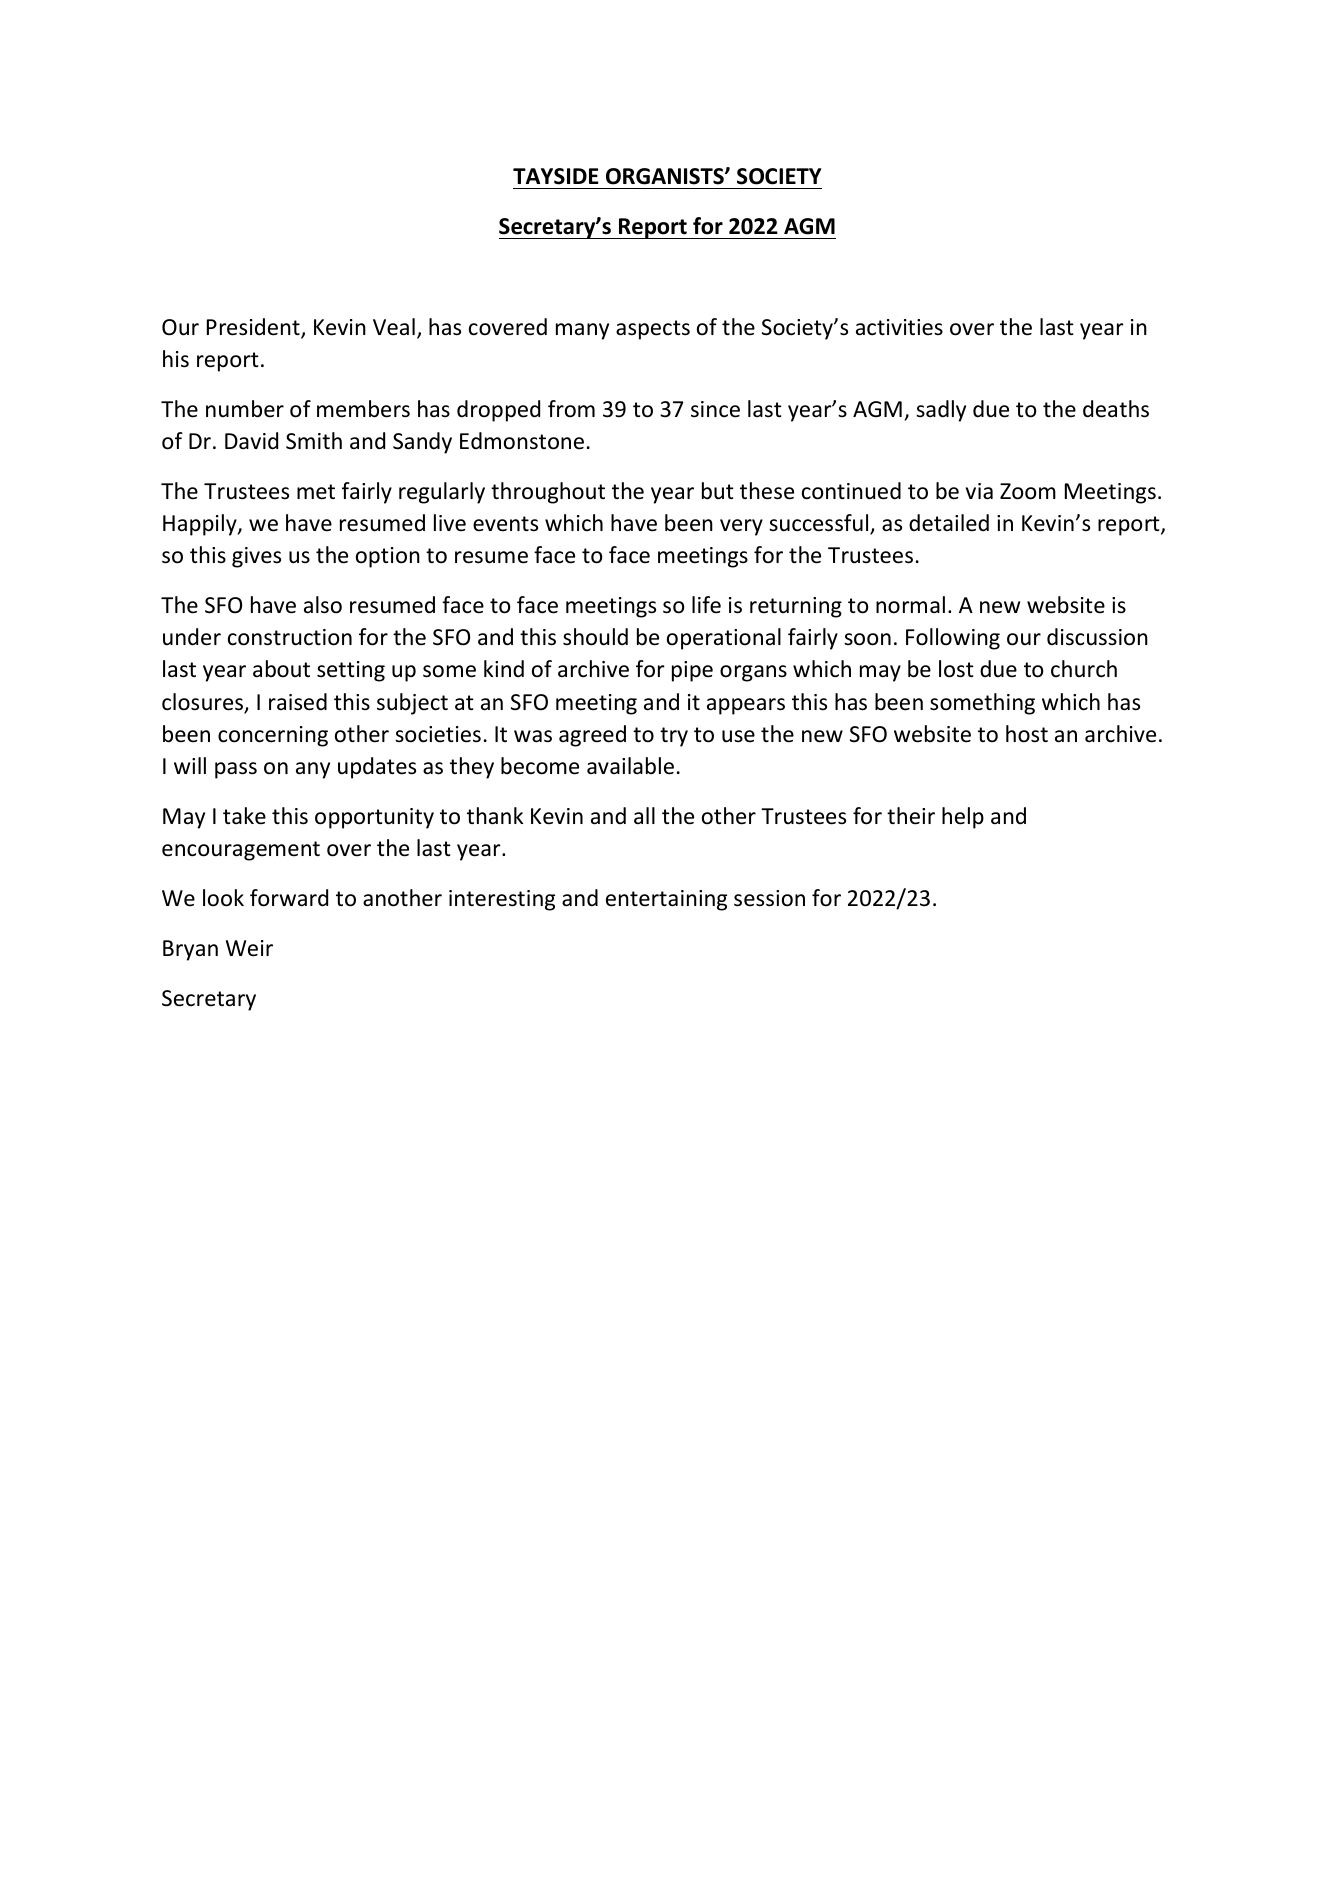 The width and height of the image is (1335, 1888). What do you see at coordinates (249, 948) in the image?
I see `Weir` at bounding box center [249, 948].
